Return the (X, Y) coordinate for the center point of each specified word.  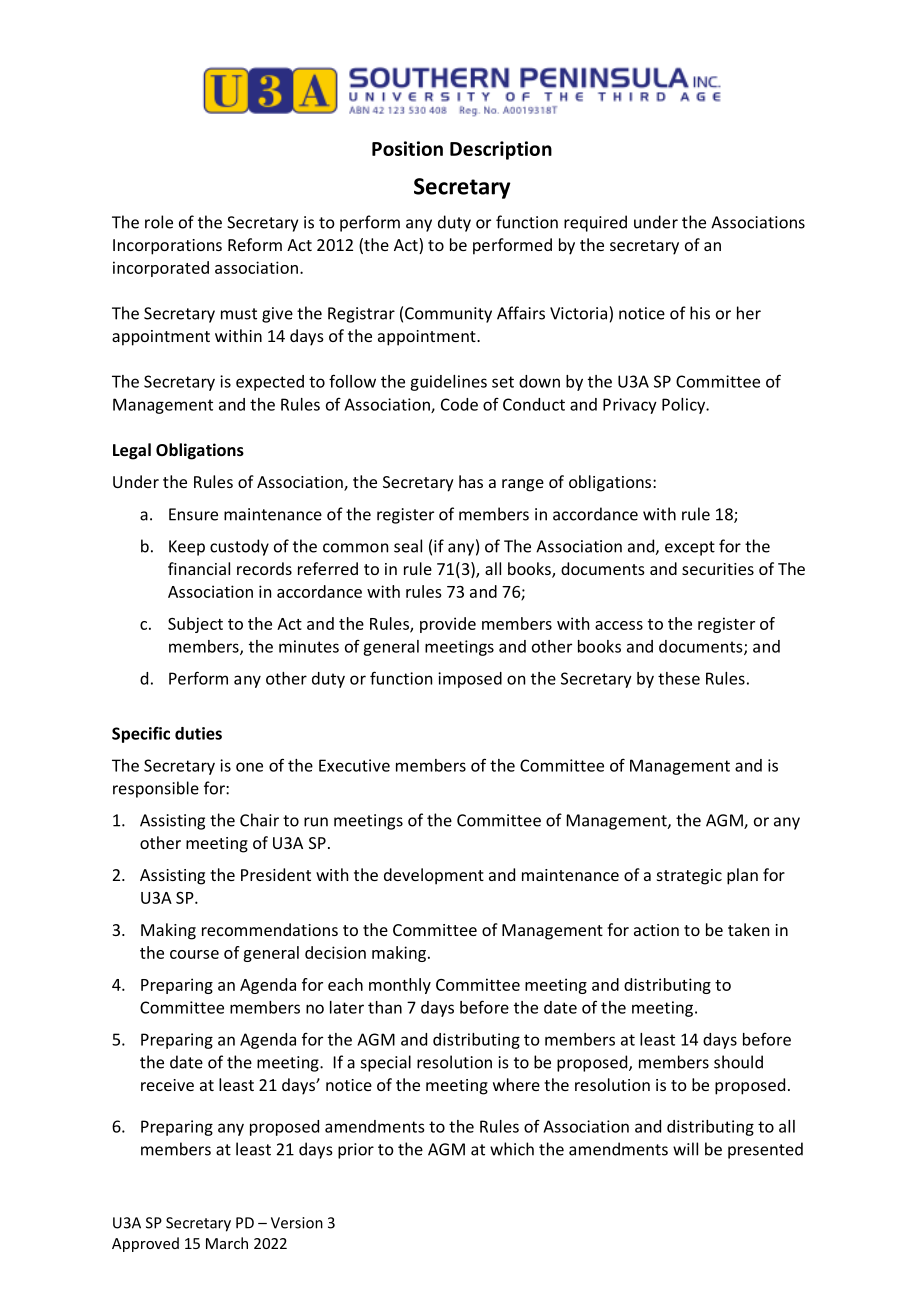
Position (407, 148)
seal (408, 546)
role (159, 222)
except (690, 548)
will (685, 1149)
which (512, 1149)
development (434, 876)
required (595, 223)
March (227, 1243)
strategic (689, 877)
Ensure (193, 514)
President (276, 874)
